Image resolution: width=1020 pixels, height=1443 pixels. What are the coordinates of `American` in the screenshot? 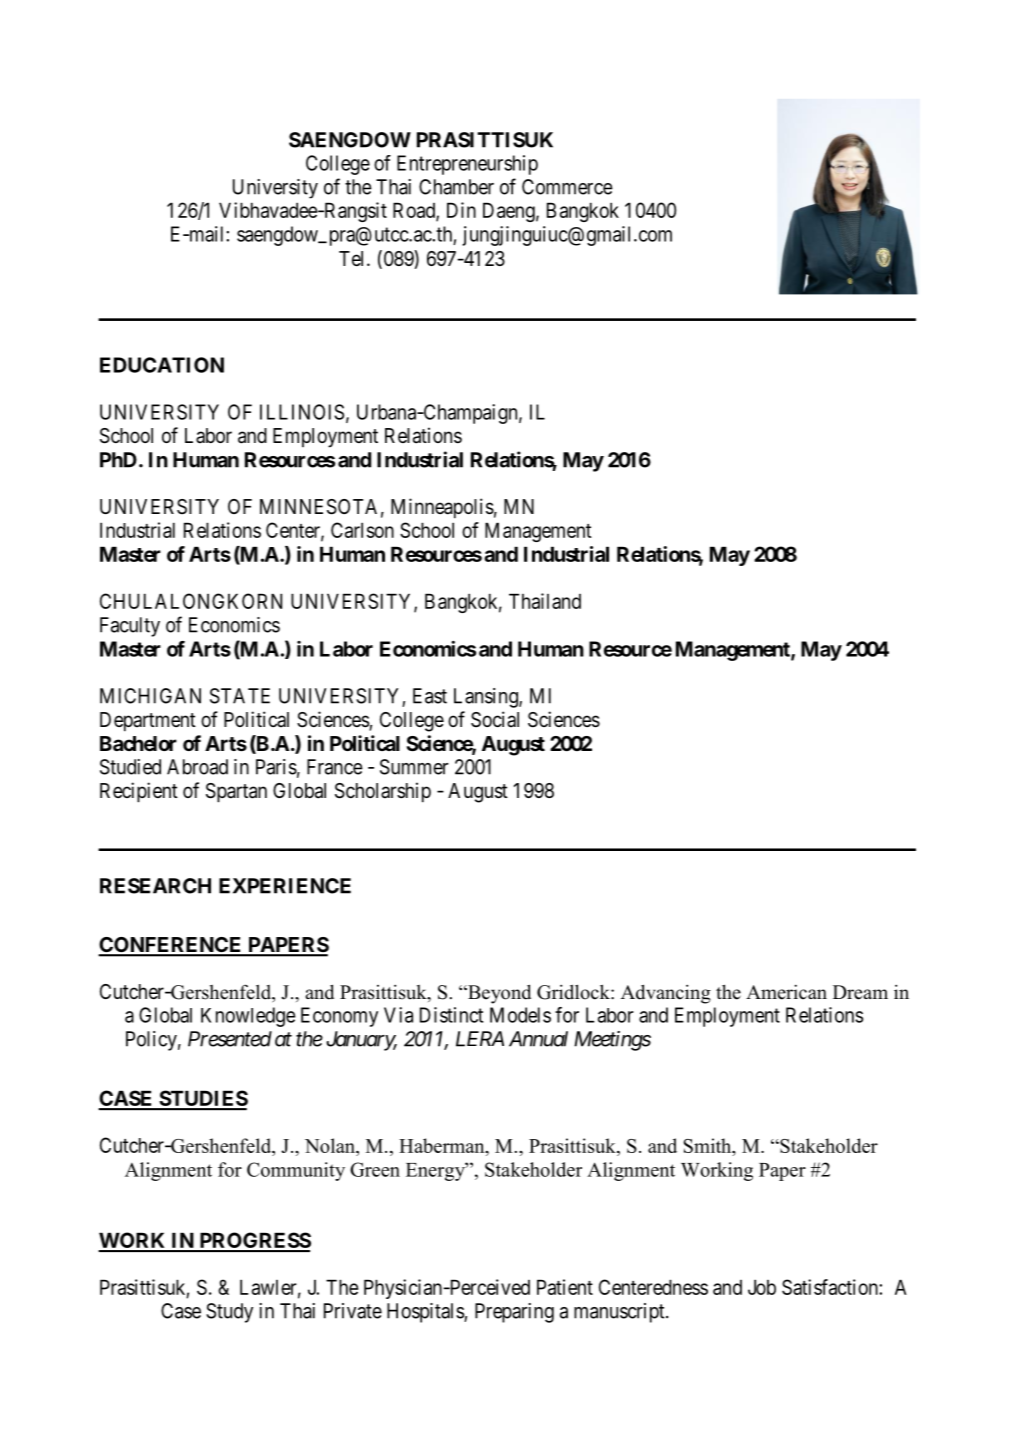 It's located at (786, 992).
